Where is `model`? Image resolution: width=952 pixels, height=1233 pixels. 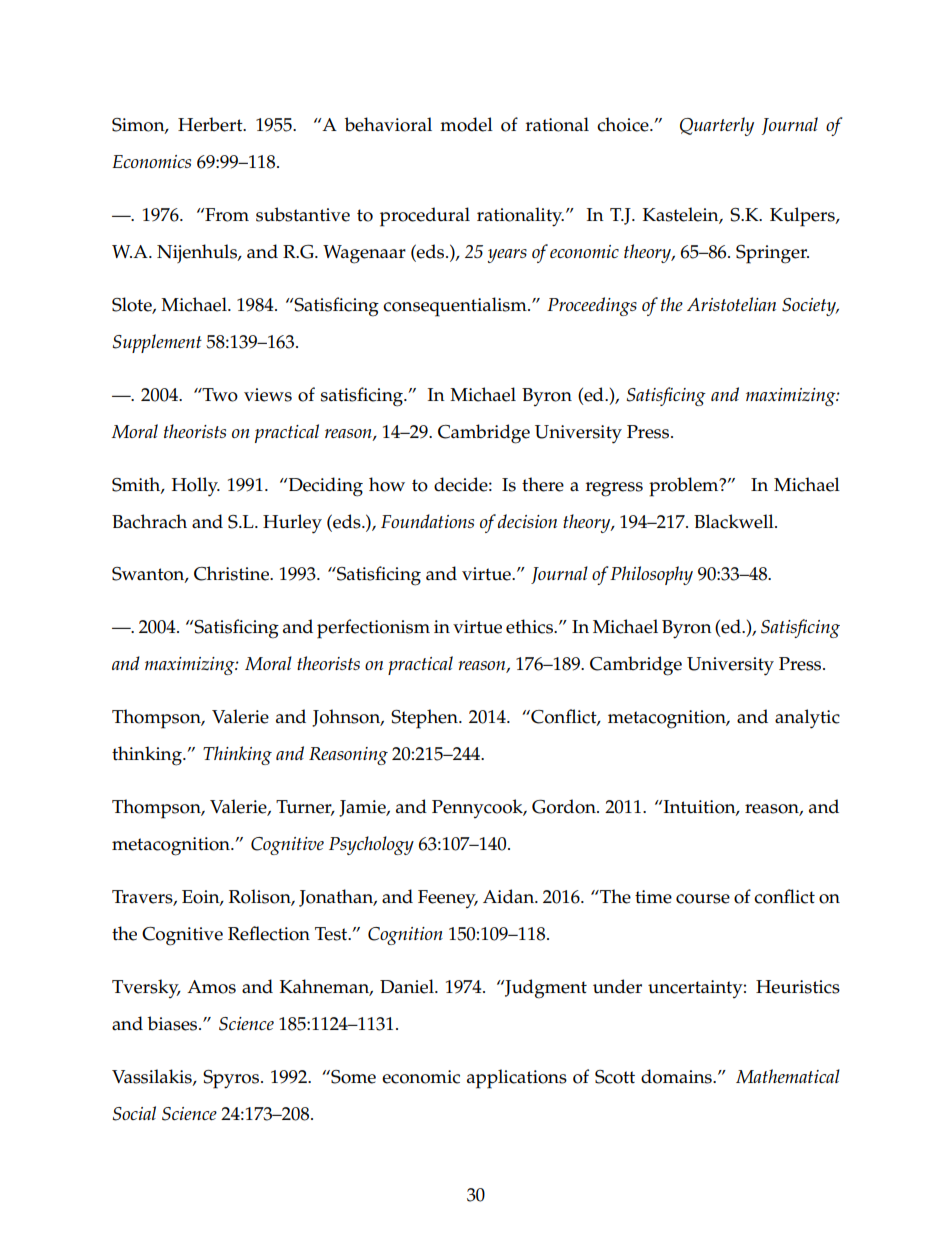 model is located at coordinates (466, 124).
